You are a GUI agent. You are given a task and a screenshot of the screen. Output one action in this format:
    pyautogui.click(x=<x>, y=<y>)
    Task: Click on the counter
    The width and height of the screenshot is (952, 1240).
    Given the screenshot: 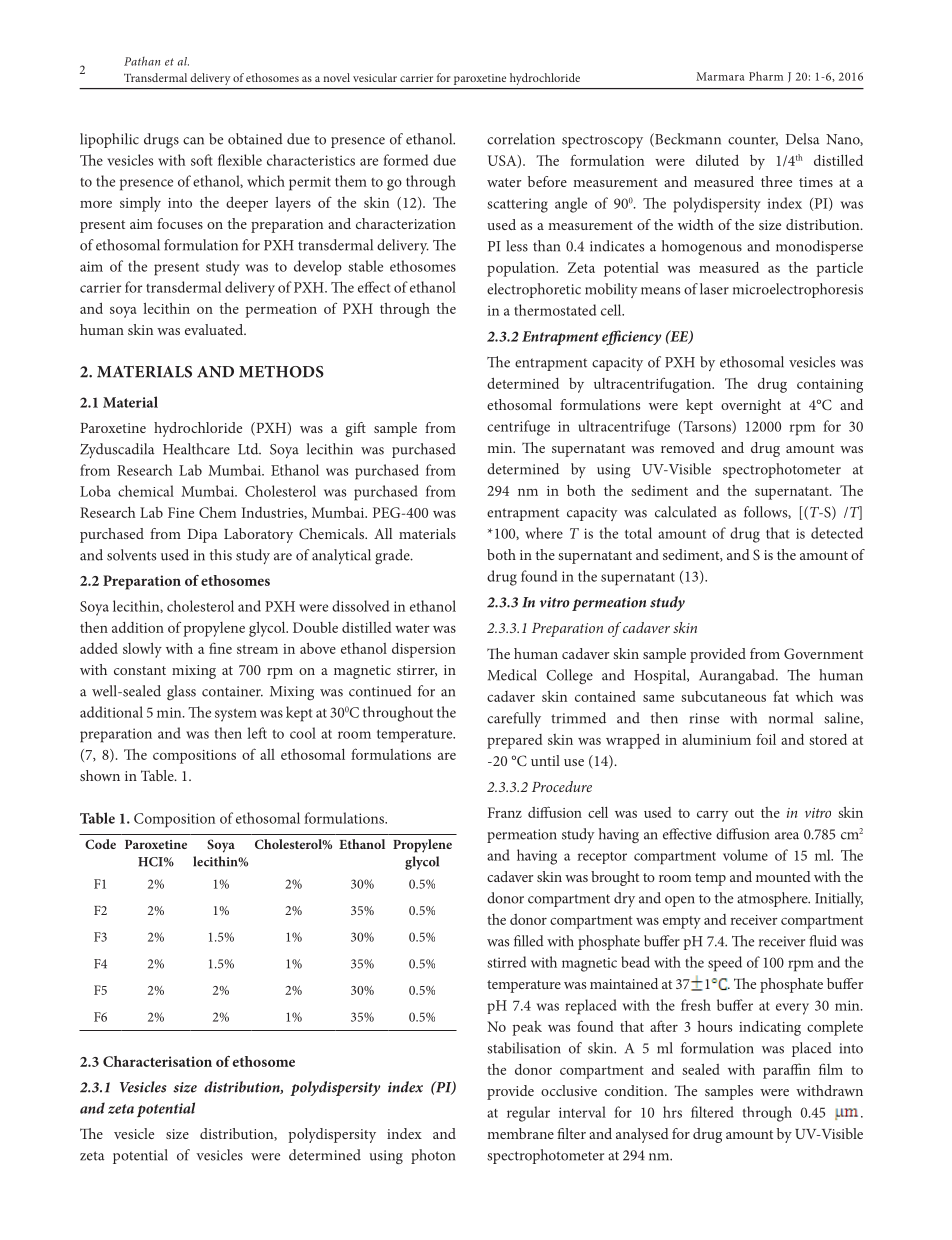 What is the action you would take?
    pyautogui.click(x=753, y=140)
